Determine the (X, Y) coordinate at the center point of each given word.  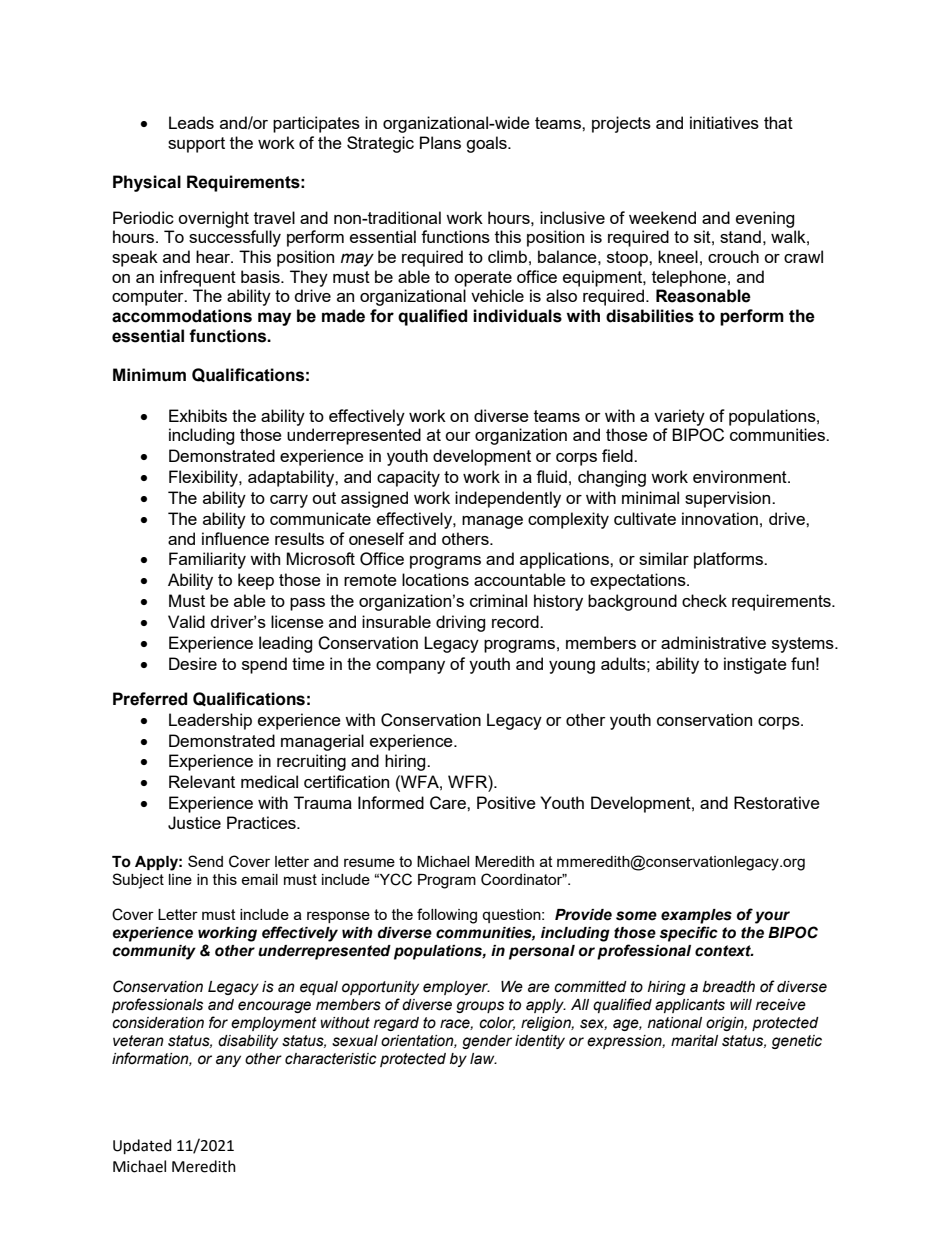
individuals (517, 316)
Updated (142, 1146)
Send (205, 861)
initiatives (724, 122)
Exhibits (198, 415)
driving (460, 623)
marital (694, 1041)
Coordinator (523, 879)
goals (487, 144)
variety (679, 417)
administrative (713, 642)
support (196, 145)
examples (696, 916)
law (483, 1059)
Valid (186, 621)
